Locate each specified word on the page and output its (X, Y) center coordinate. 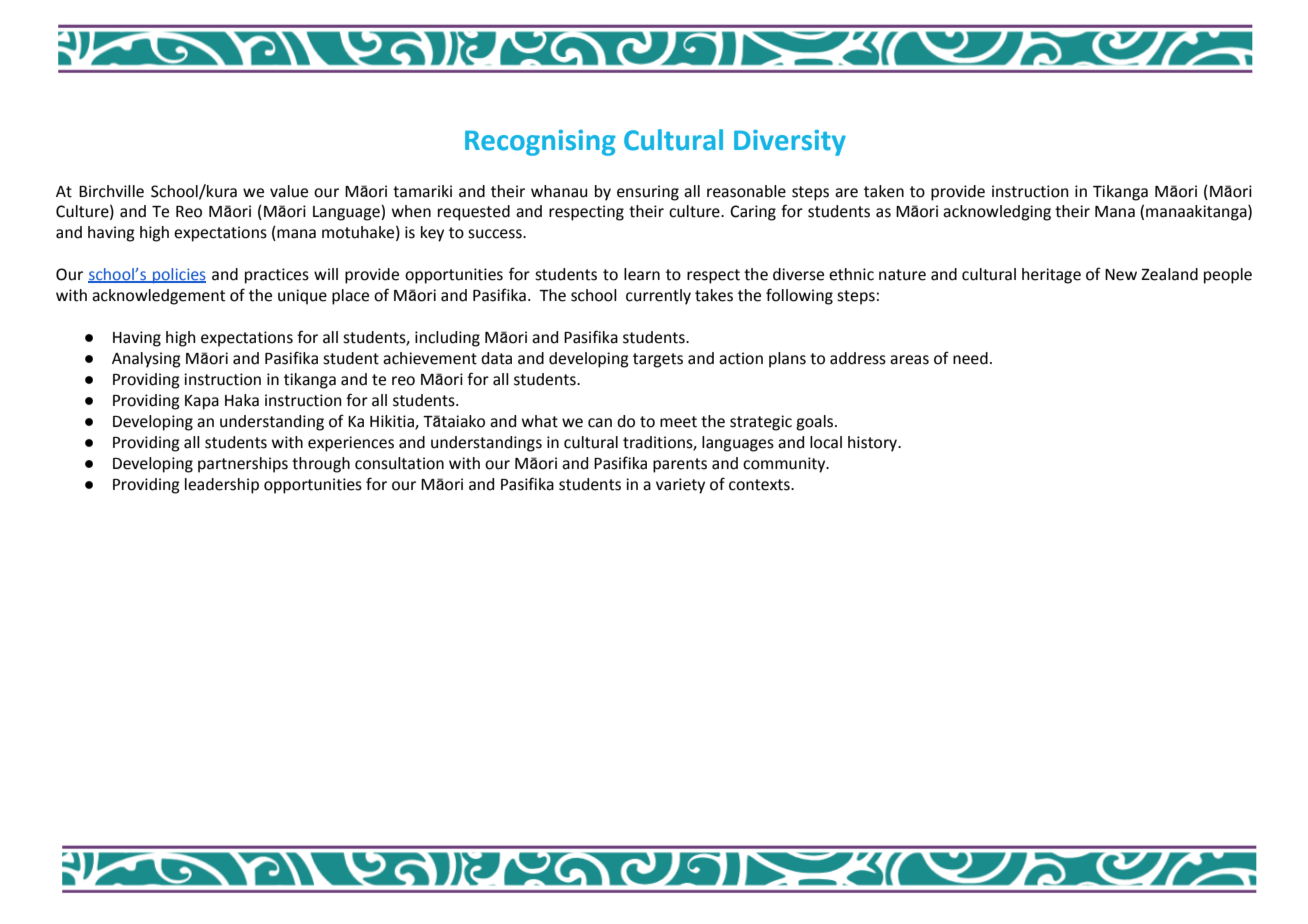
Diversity (790, 143)
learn (642, 274)
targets (658, 360)
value (289, 191)
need (970, 358)
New (1121, 275)
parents (680, 465)
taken (884, 191)
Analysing (146, 360)
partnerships (243, 465)
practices (277, 276)
